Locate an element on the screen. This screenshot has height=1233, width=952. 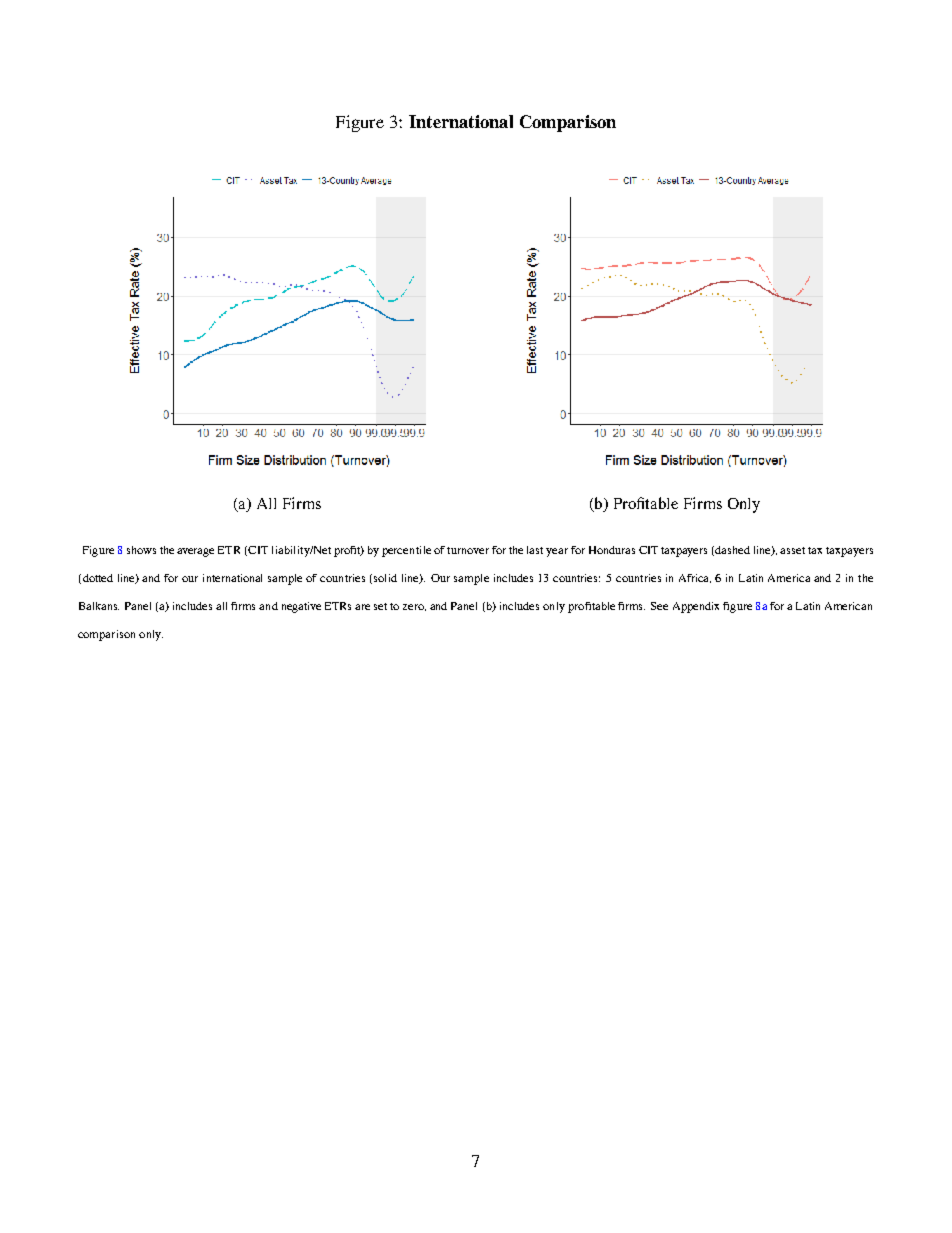
zero is located at coordinates (414, 607).
